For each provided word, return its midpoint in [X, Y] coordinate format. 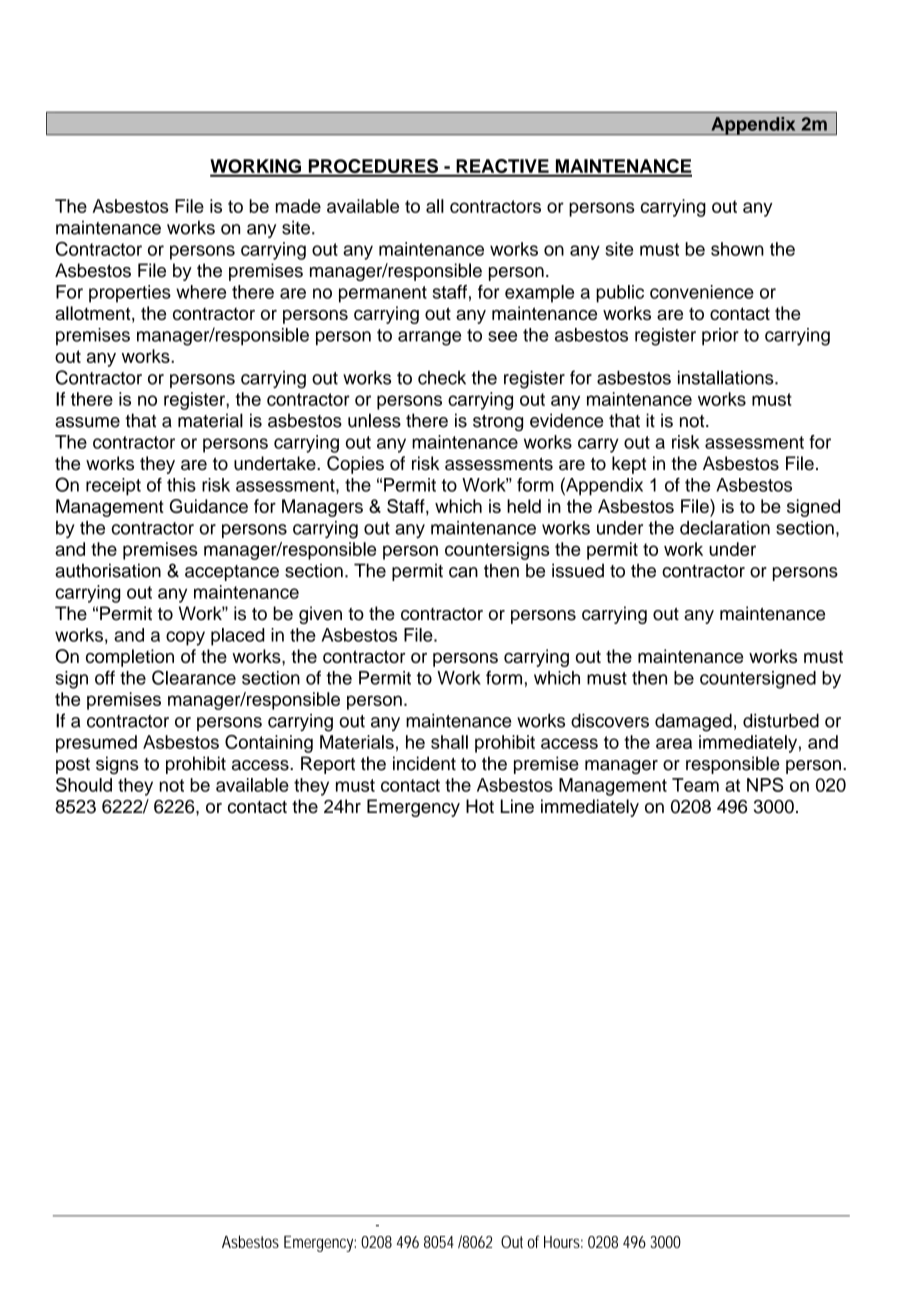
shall [449, 742]
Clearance [194, 677]
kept [629, 465]
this [181, 485]
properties [130, 294]
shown [737, 249]
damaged [693, 723]
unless [374, 420]
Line [517, 806]
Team [695, 785]
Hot [480, 806]
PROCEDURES [373, 167]
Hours [563, 1242]
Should [84, 784]
